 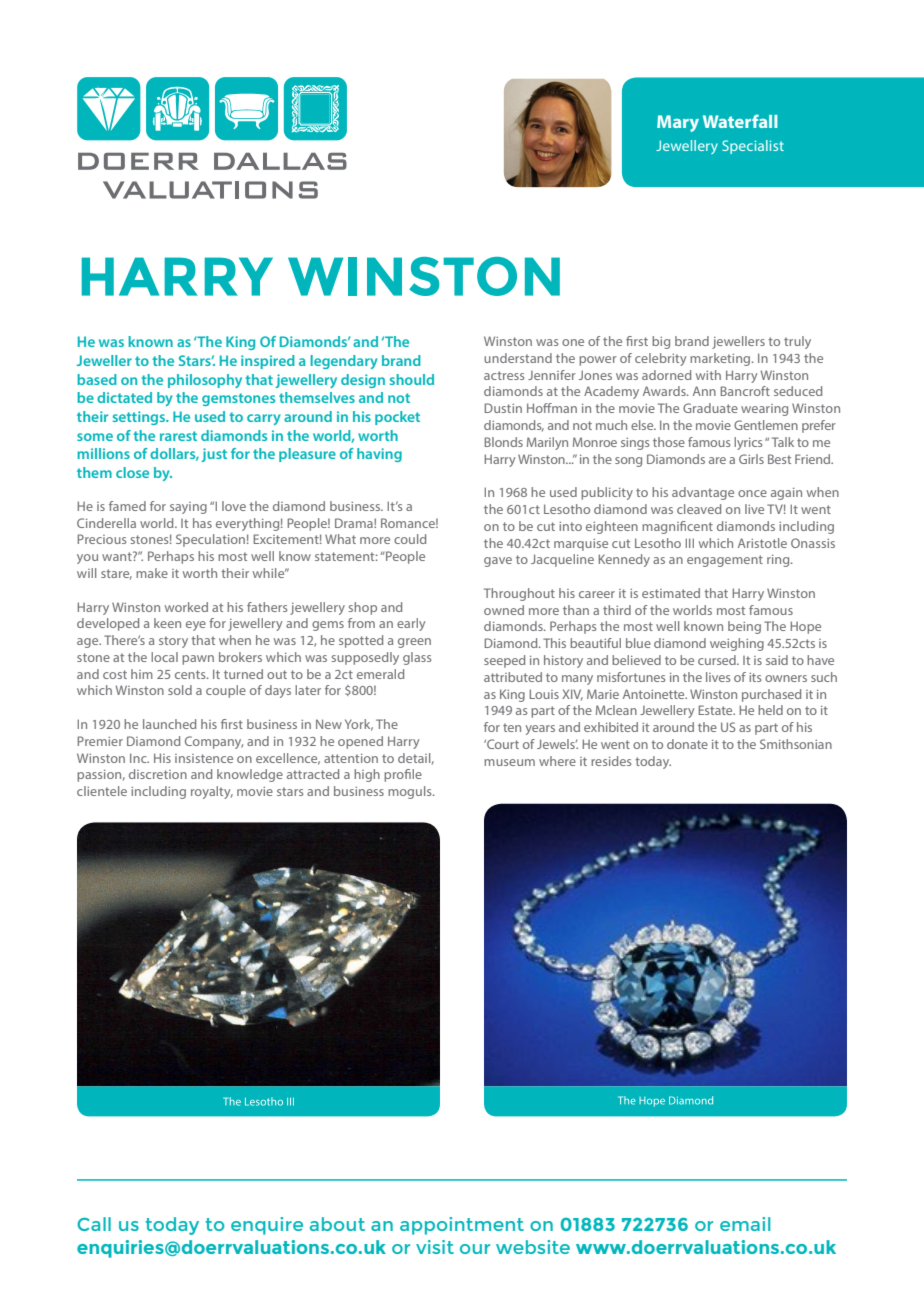 I want to click on Specialist, so click(x=753, y=147).
